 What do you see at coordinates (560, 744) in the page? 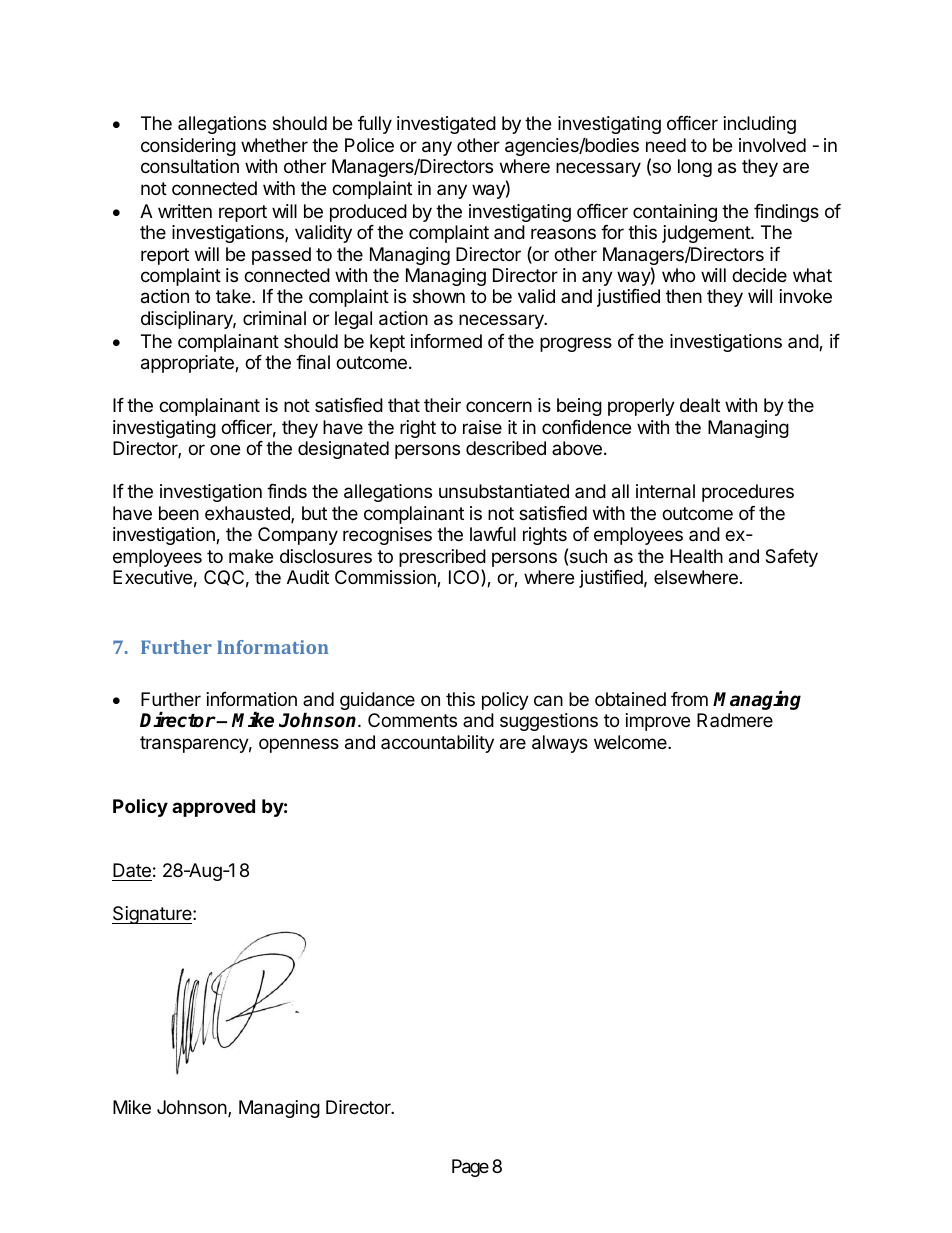
I see `always` at bounding box center [560, 744].
